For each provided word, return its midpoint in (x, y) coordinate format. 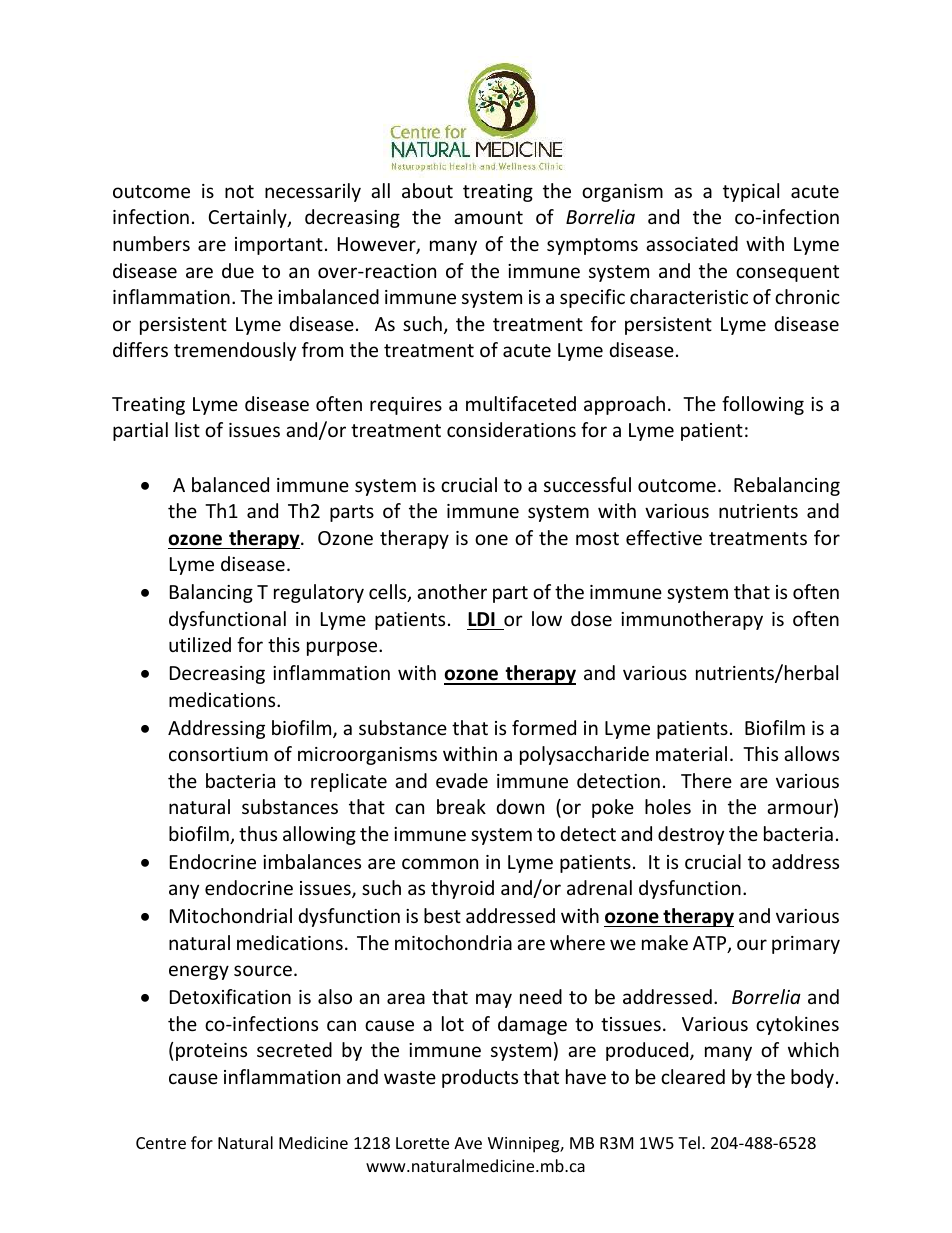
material (691, 753)
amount (488, 217)
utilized (200, 644)
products (480, 1078)
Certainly (249, 218)
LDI (481, 619)
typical (751, 192)
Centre (161, 1143)
